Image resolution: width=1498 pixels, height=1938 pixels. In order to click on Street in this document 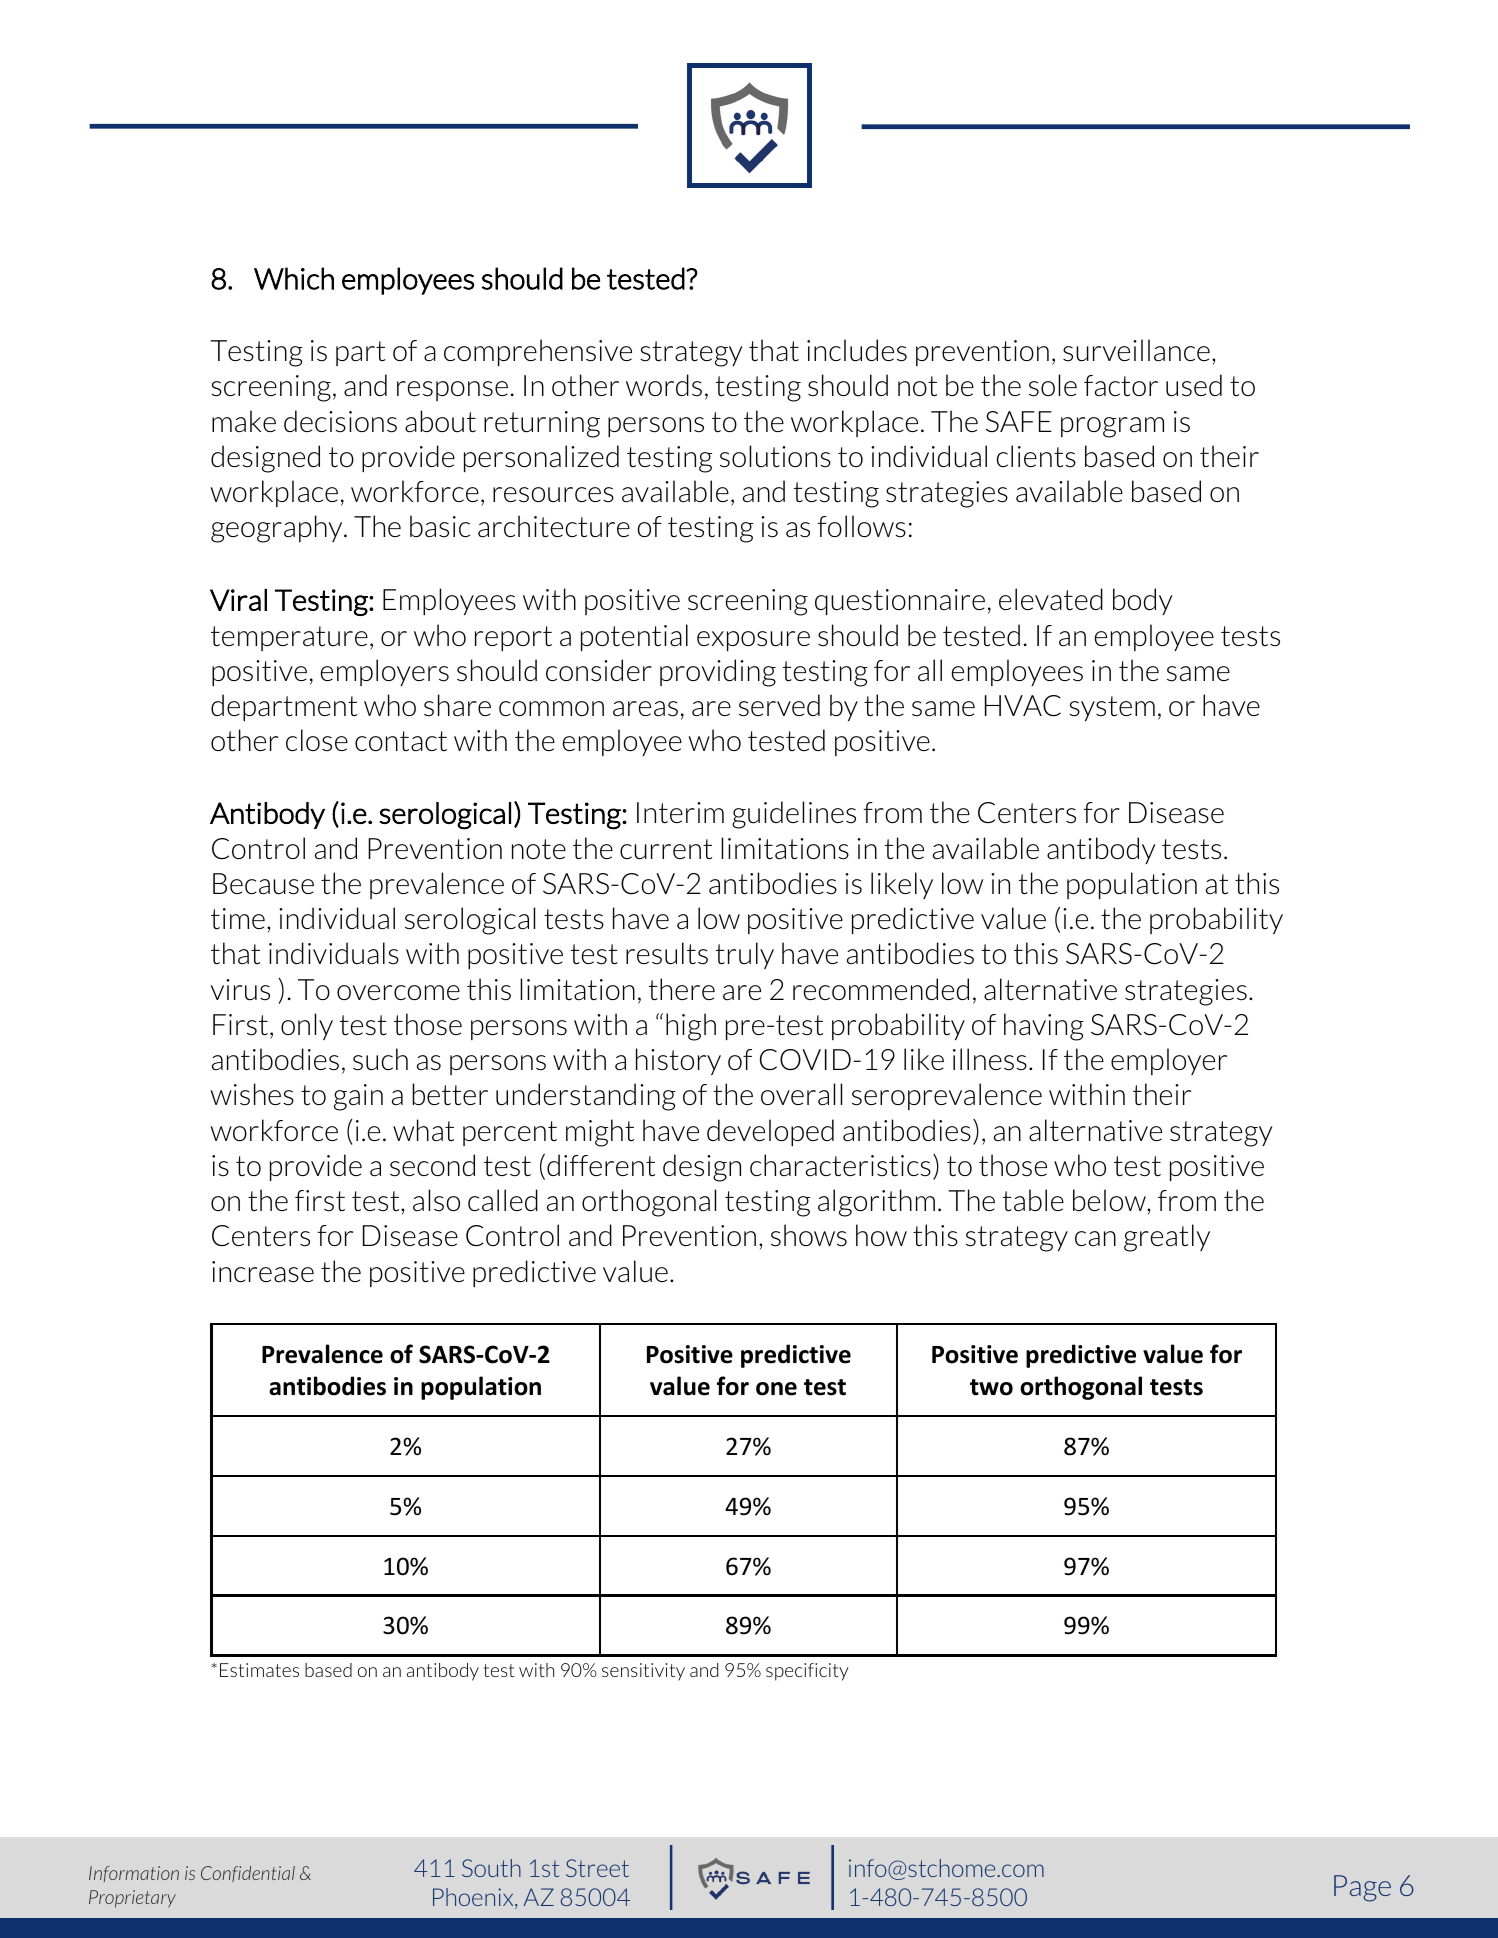, I will do `click(597, 1868)`.
